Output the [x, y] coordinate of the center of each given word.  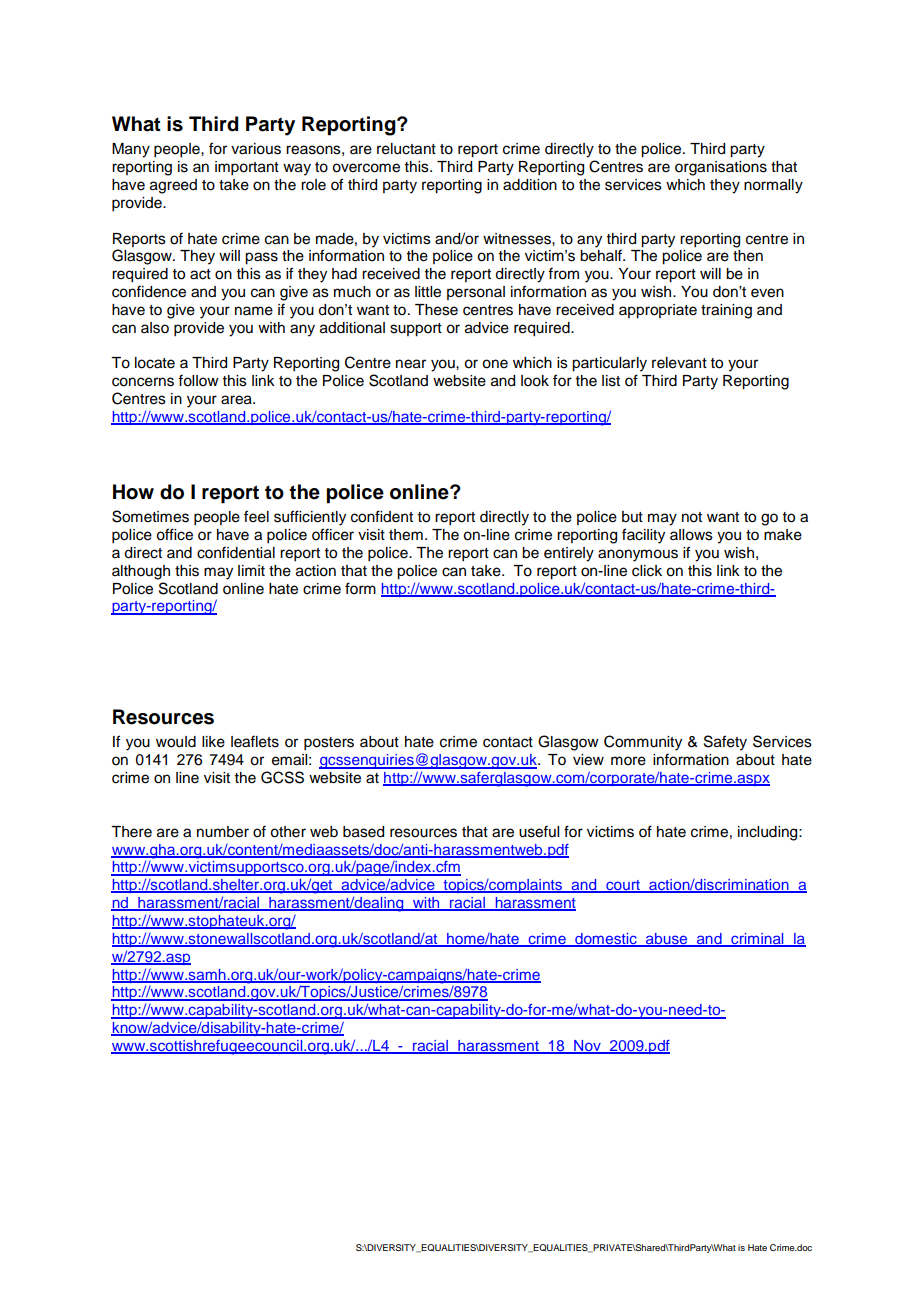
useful [539, 831]
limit [251, 570]
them [406, 535]
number [223, 832]
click [647, 571]
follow [198, 380]
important [247, 168]
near [411, 364]
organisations [721, 168]
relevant [679, 363]
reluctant [406, 149]
